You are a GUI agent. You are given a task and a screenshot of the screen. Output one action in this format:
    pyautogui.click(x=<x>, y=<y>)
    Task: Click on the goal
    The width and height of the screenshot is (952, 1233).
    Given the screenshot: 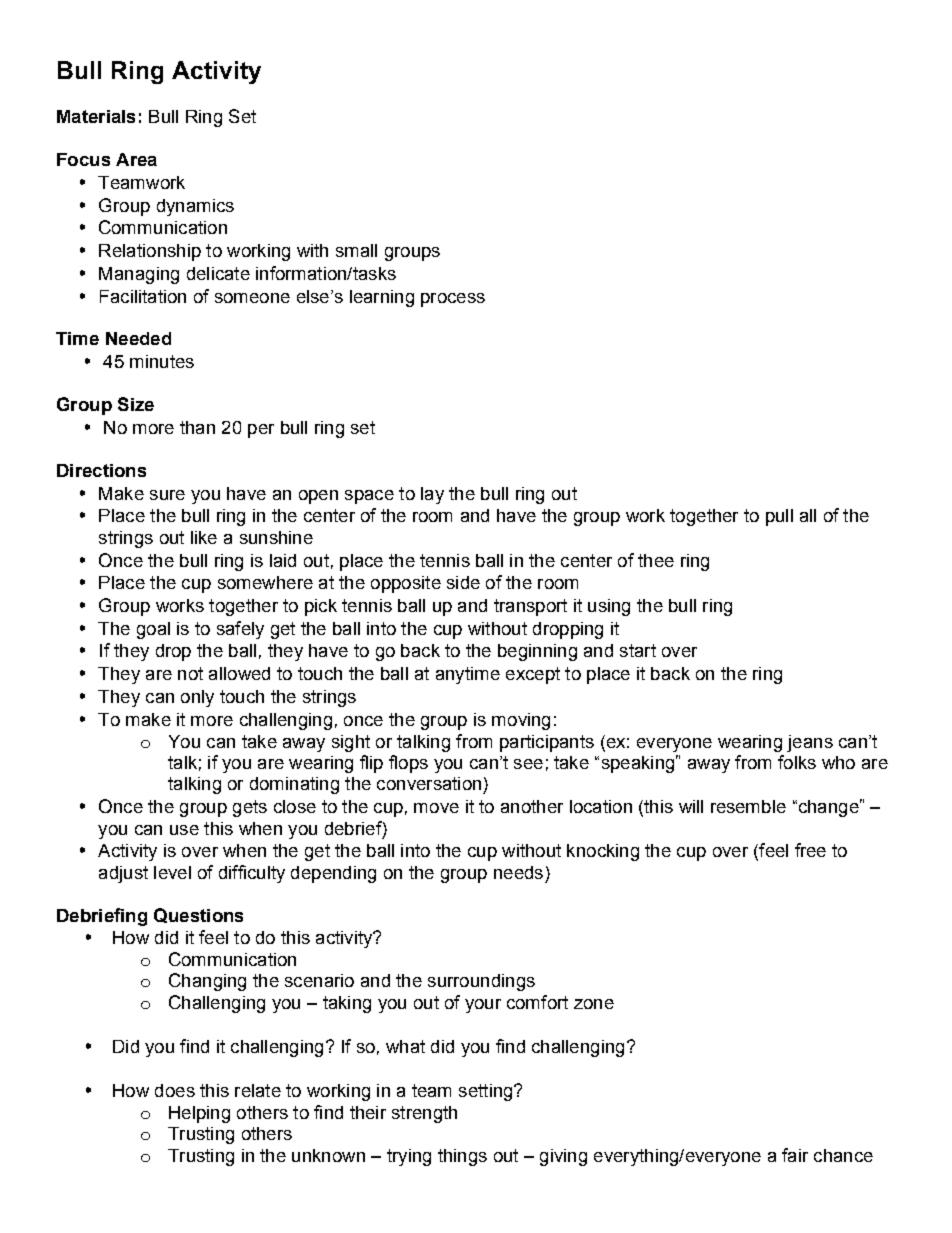 What is the action you would take?
    pyautogui.click(x=153, y=630)
